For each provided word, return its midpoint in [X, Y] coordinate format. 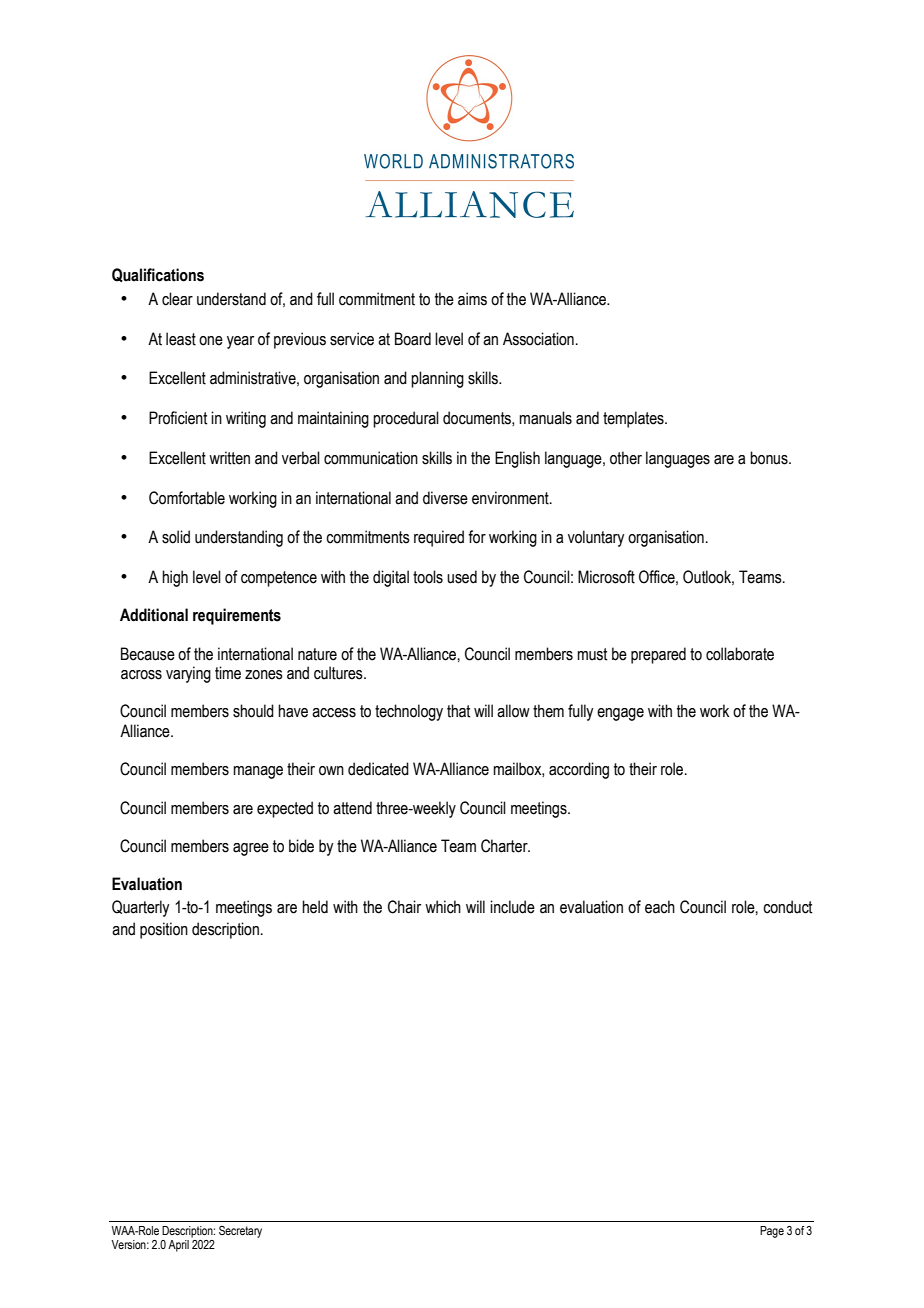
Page [772, 1232]
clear [177, 299]
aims [472, 299]
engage [620, 714]
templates [634, 419]
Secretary [240, 1232]
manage [258, 772]
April [178, 1246]
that [458, 711]
